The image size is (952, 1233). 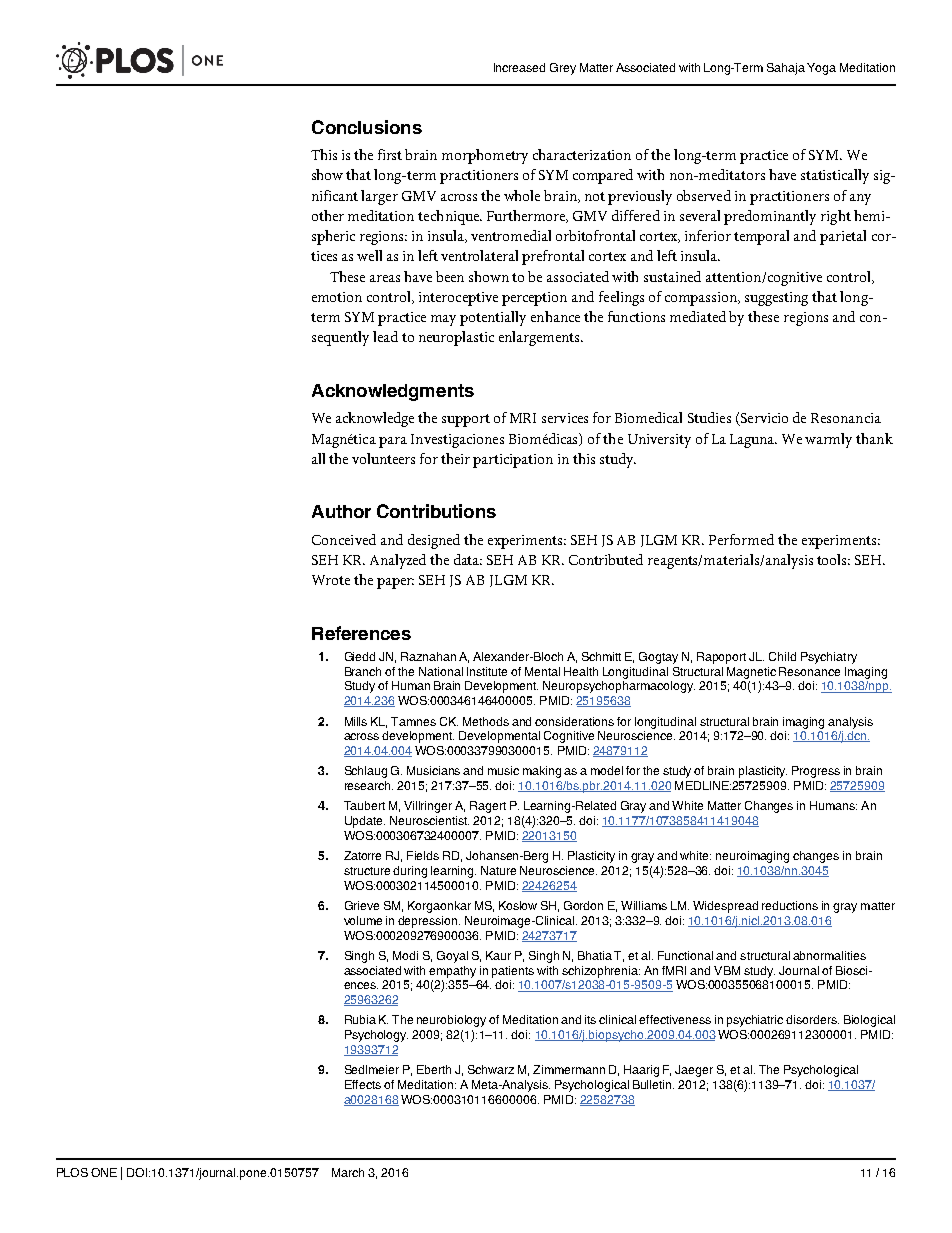 What do you see at coordinates (429, 820) in the screenshot?
I see `Neuroscientist` at bounding box center [429, 820].
